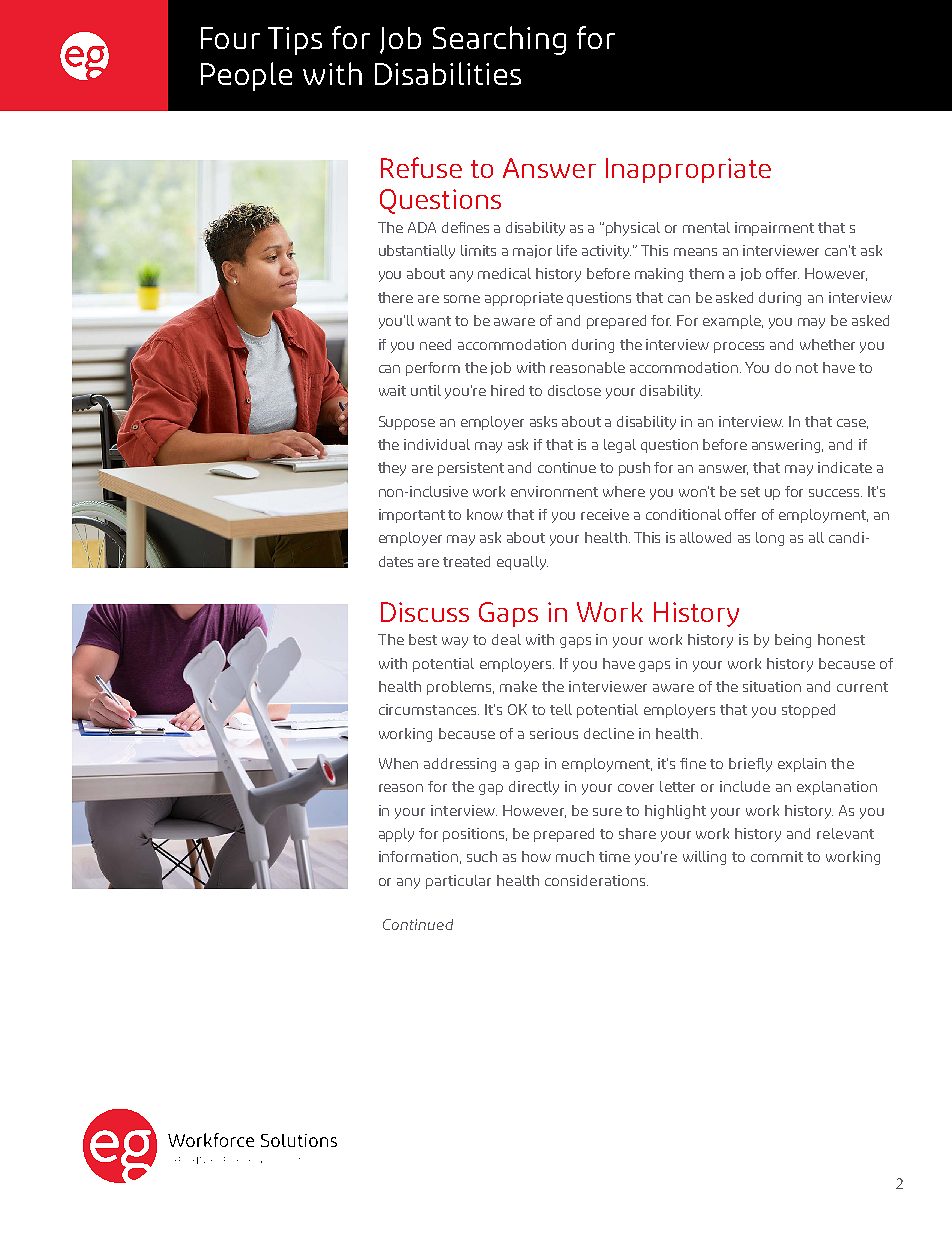  I want to click on Tips, so click(295, 41).
